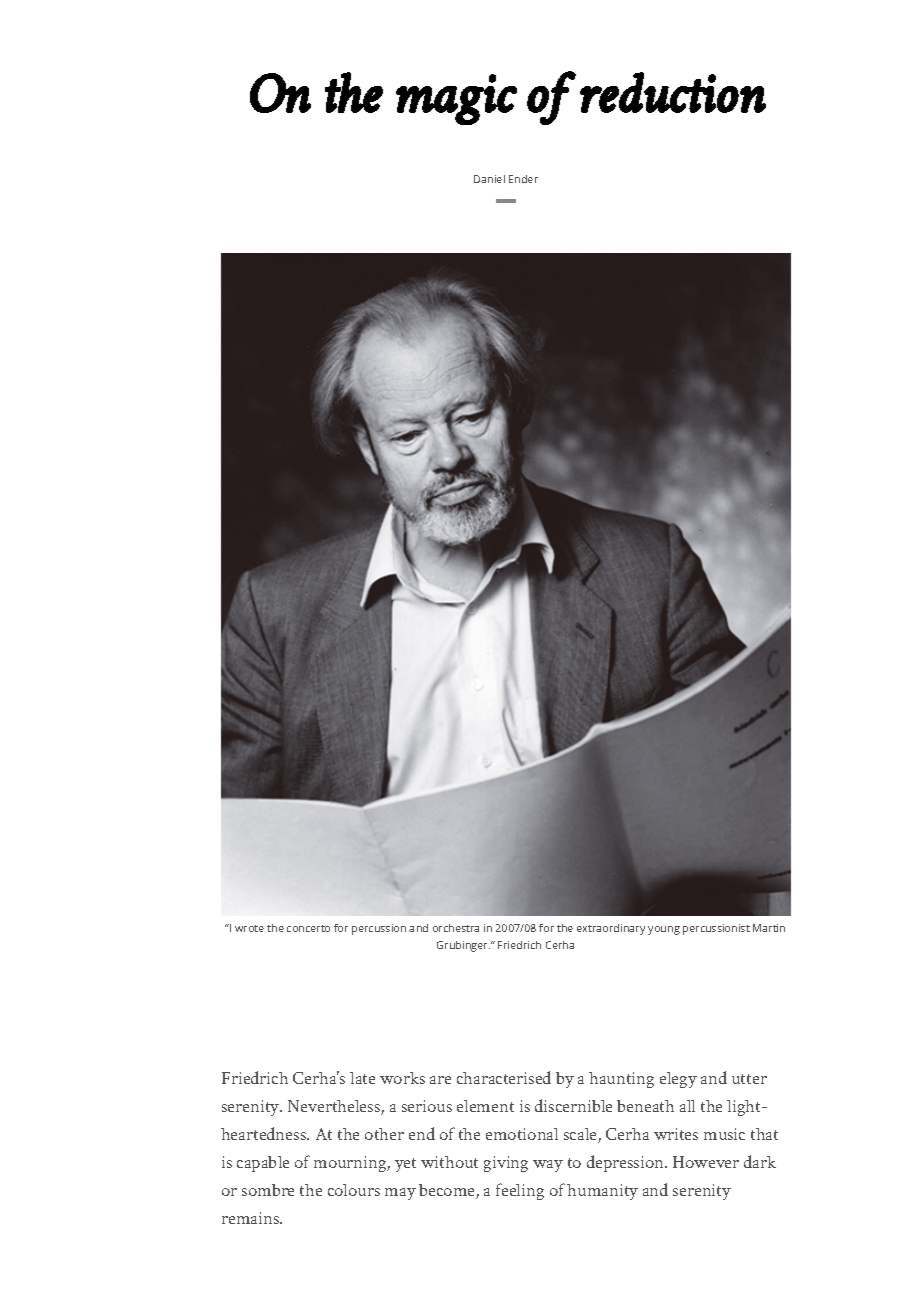 The height and width of the screenshot is (1308, 924). What do you see at coordinates (611, 929) in the screenshot?
I see `extraordinary` at bounding box center [611, 929].
